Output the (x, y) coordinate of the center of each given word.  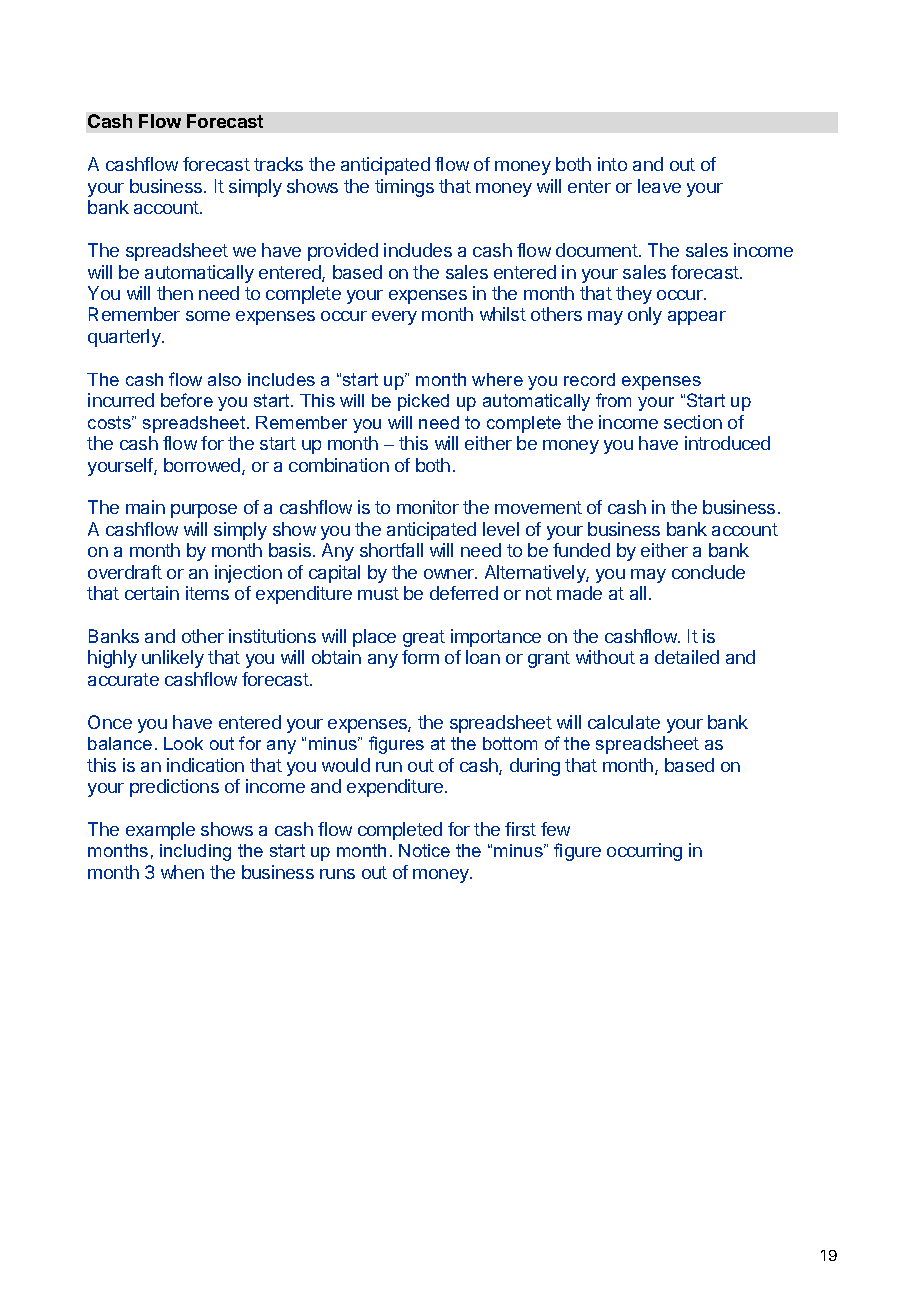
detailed (687, 657)
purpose (204, 511)
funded (581, 550)
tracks (278, 164)
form (420, 657)
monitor (428, 507)
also (224, 379)
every (394, 318)
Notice (424, 850)
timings (404, 188)
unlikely (173, 659)
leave (659, 186)
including (195, 852)
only (645, 316)
